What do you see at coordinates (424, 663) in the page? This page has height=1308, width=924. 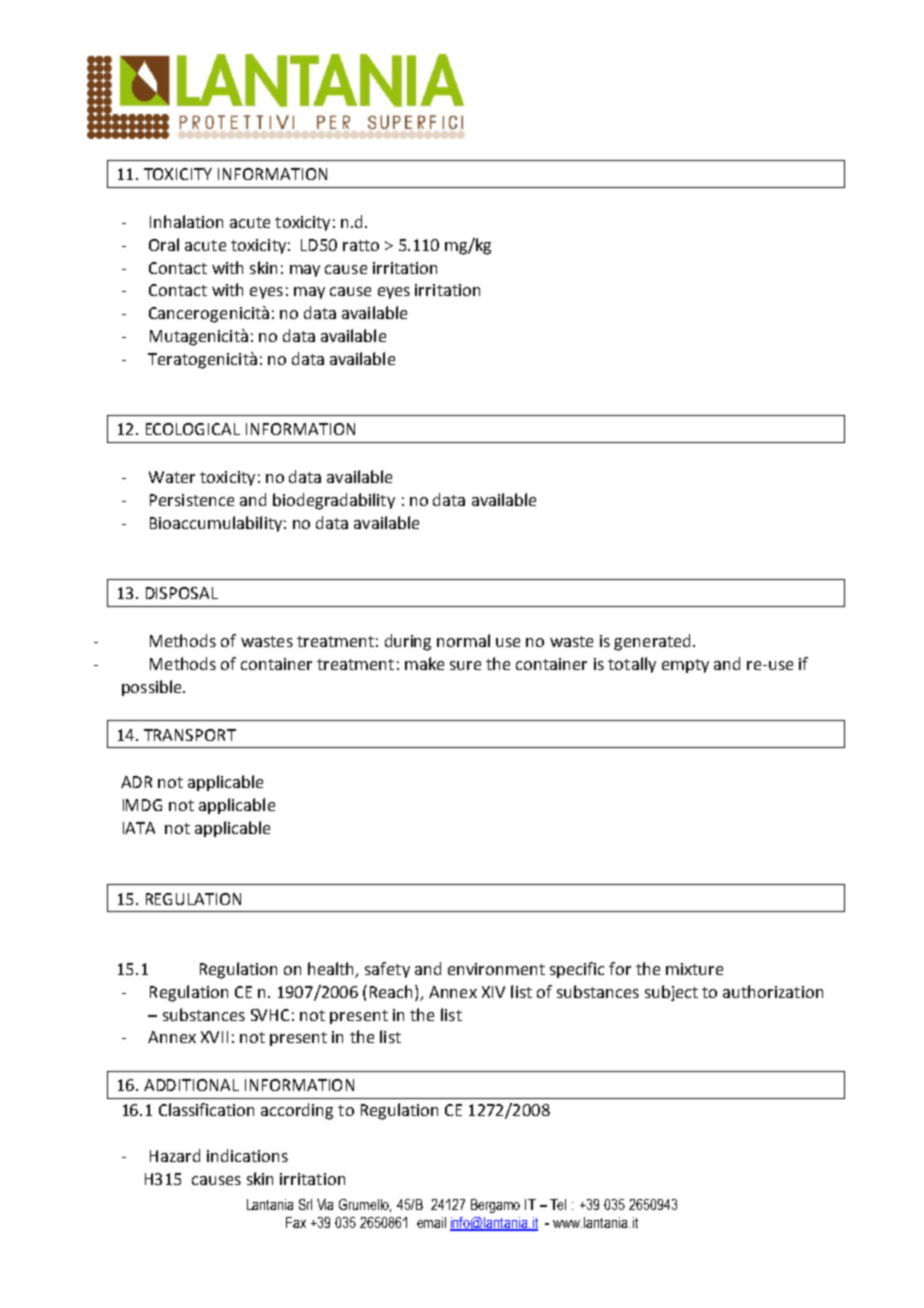 I see `make` at bounding box center [424, 663].
